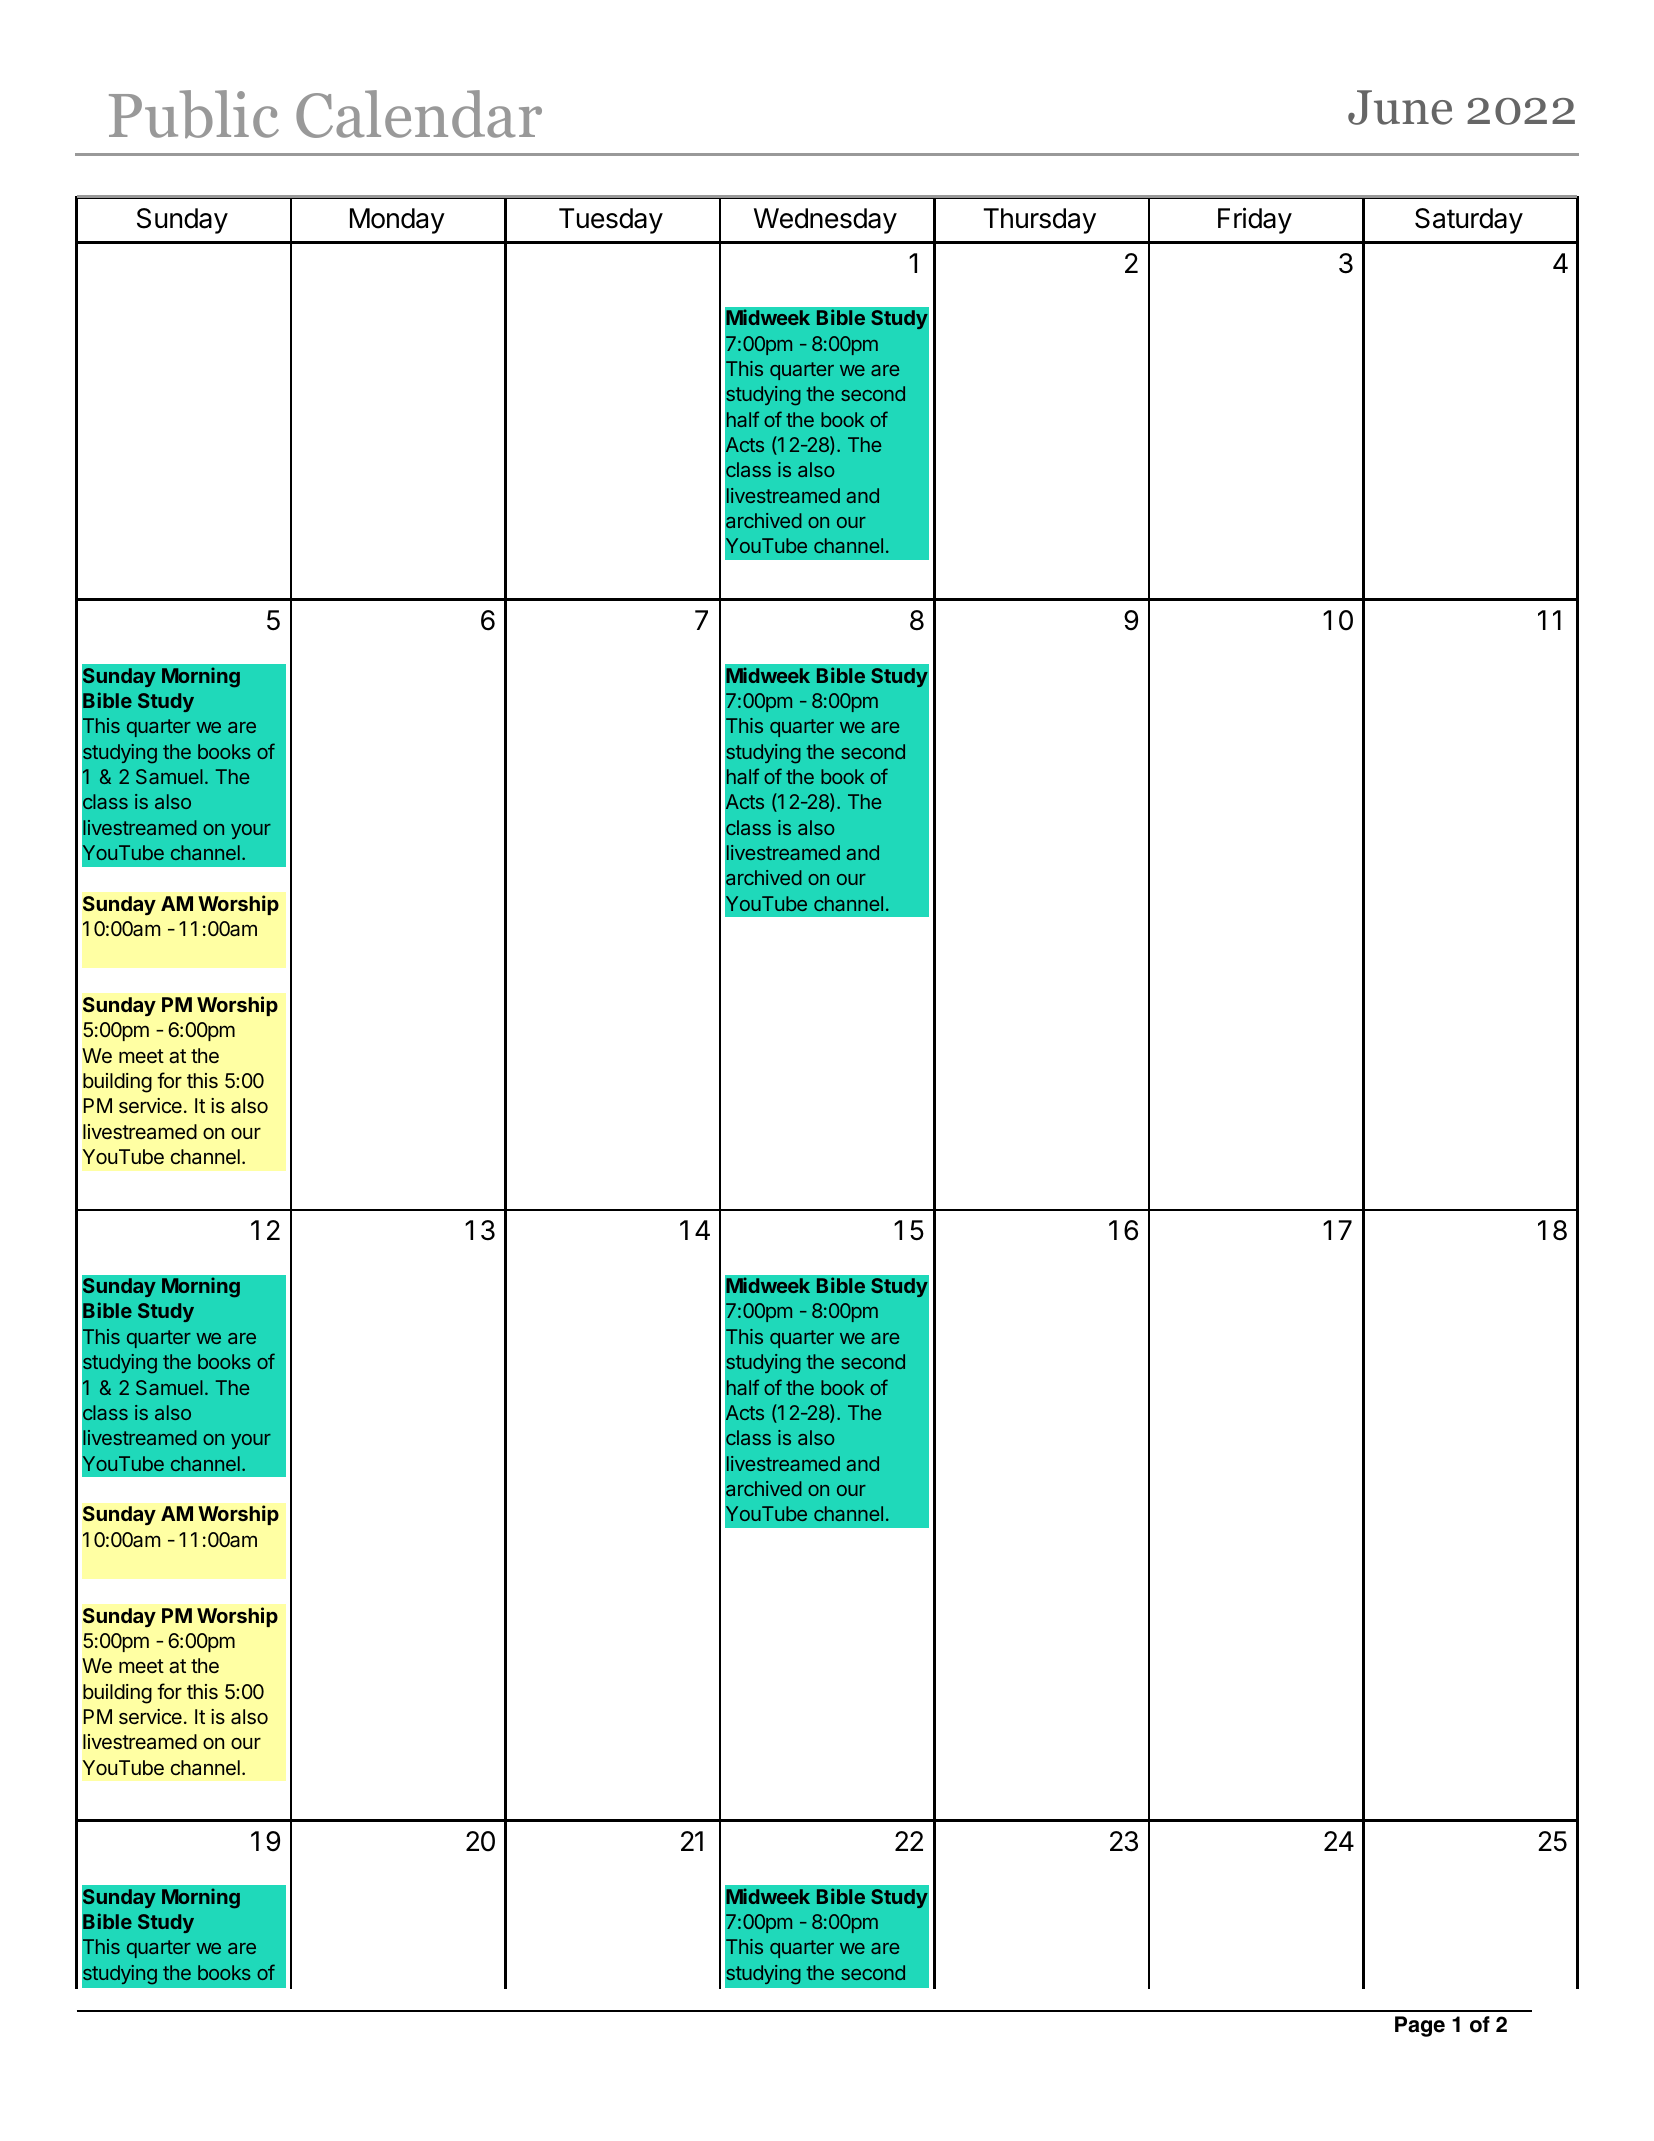  I want to click on June, so click(1400, 107).
